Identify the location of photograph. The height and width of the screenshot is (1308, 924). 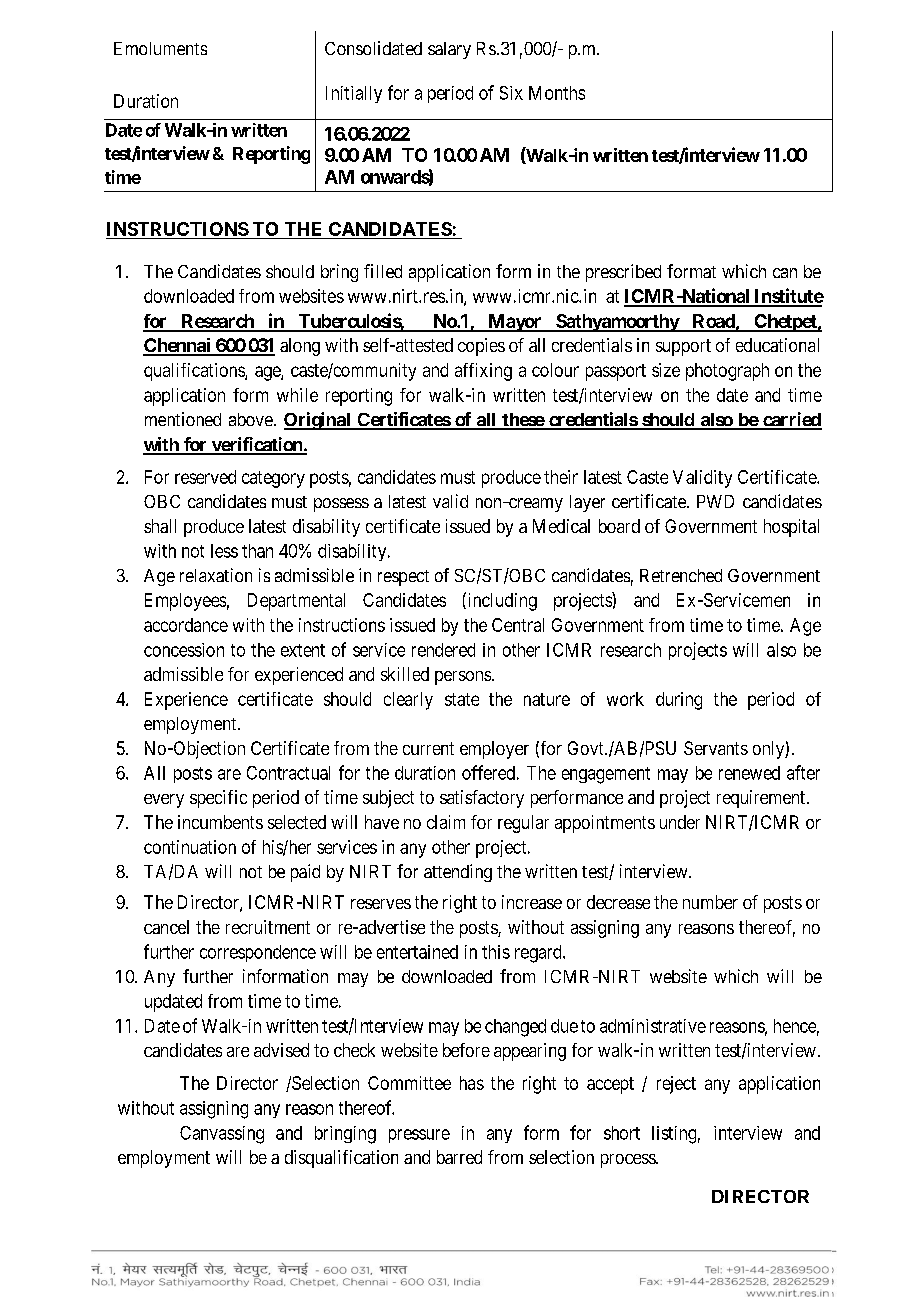
(727, 372).
